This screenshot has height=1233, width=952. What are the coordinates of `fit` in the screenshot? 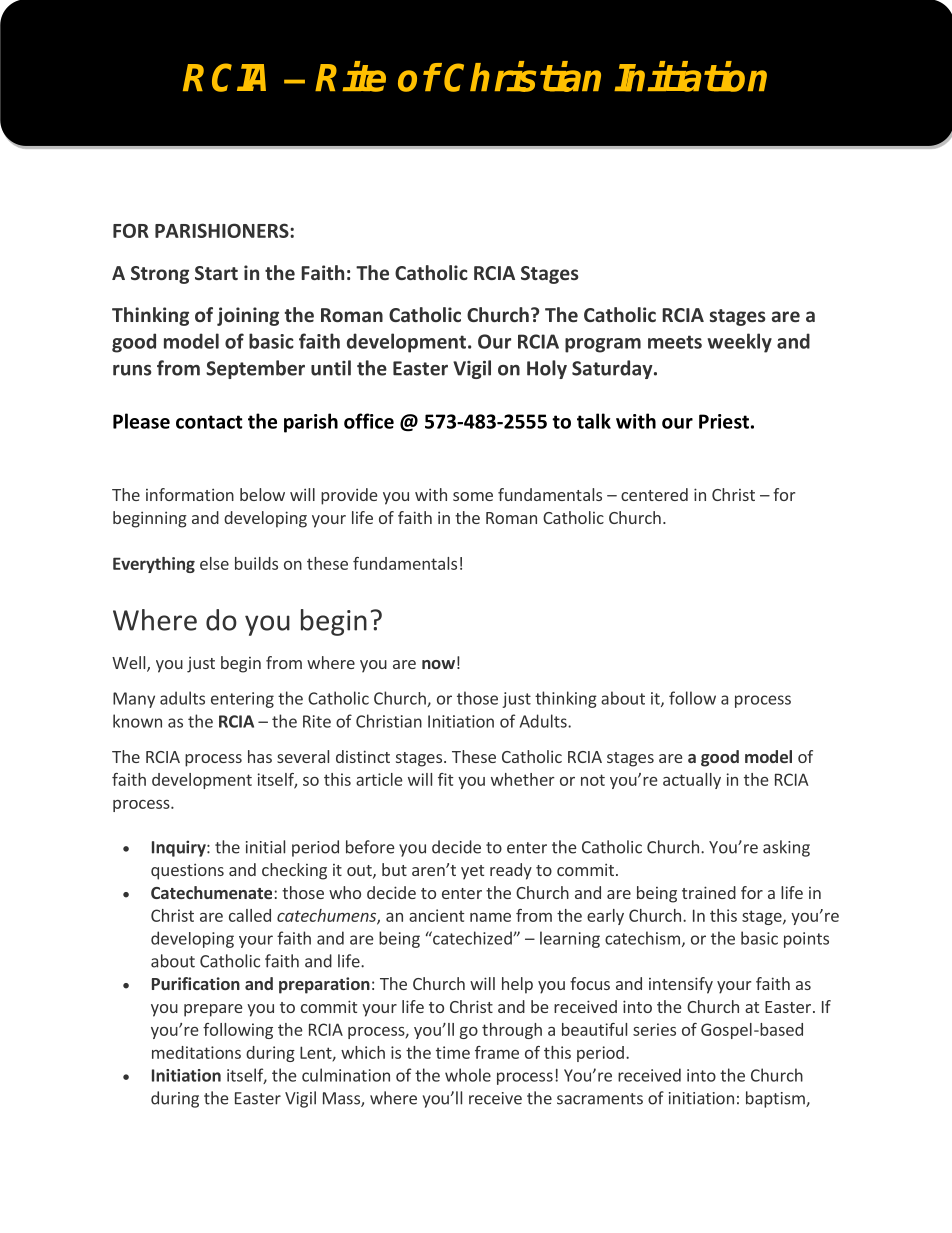 It's located at (445, 779).
